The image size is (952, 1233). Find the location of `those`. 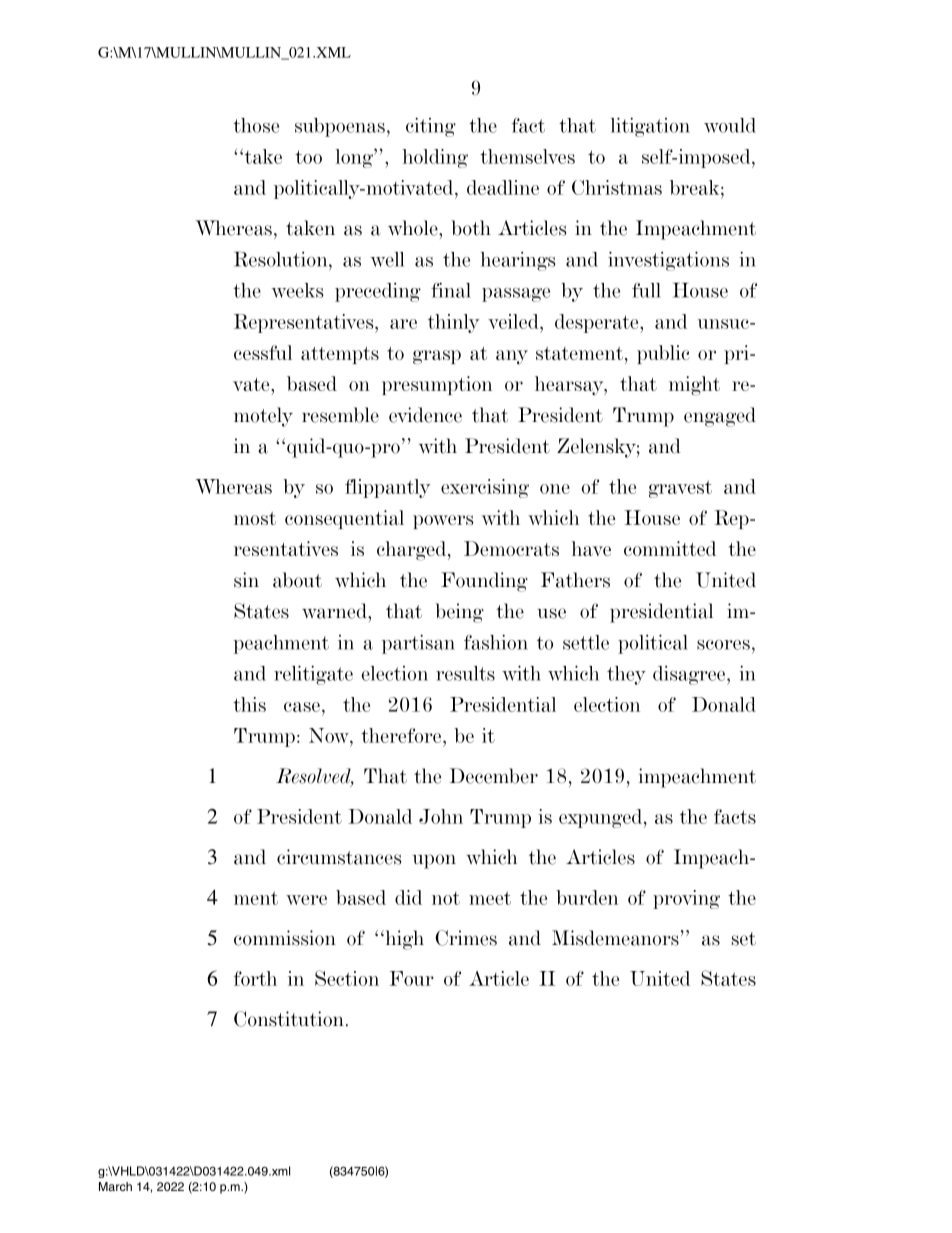

those is located at coordinates (256, 125).
